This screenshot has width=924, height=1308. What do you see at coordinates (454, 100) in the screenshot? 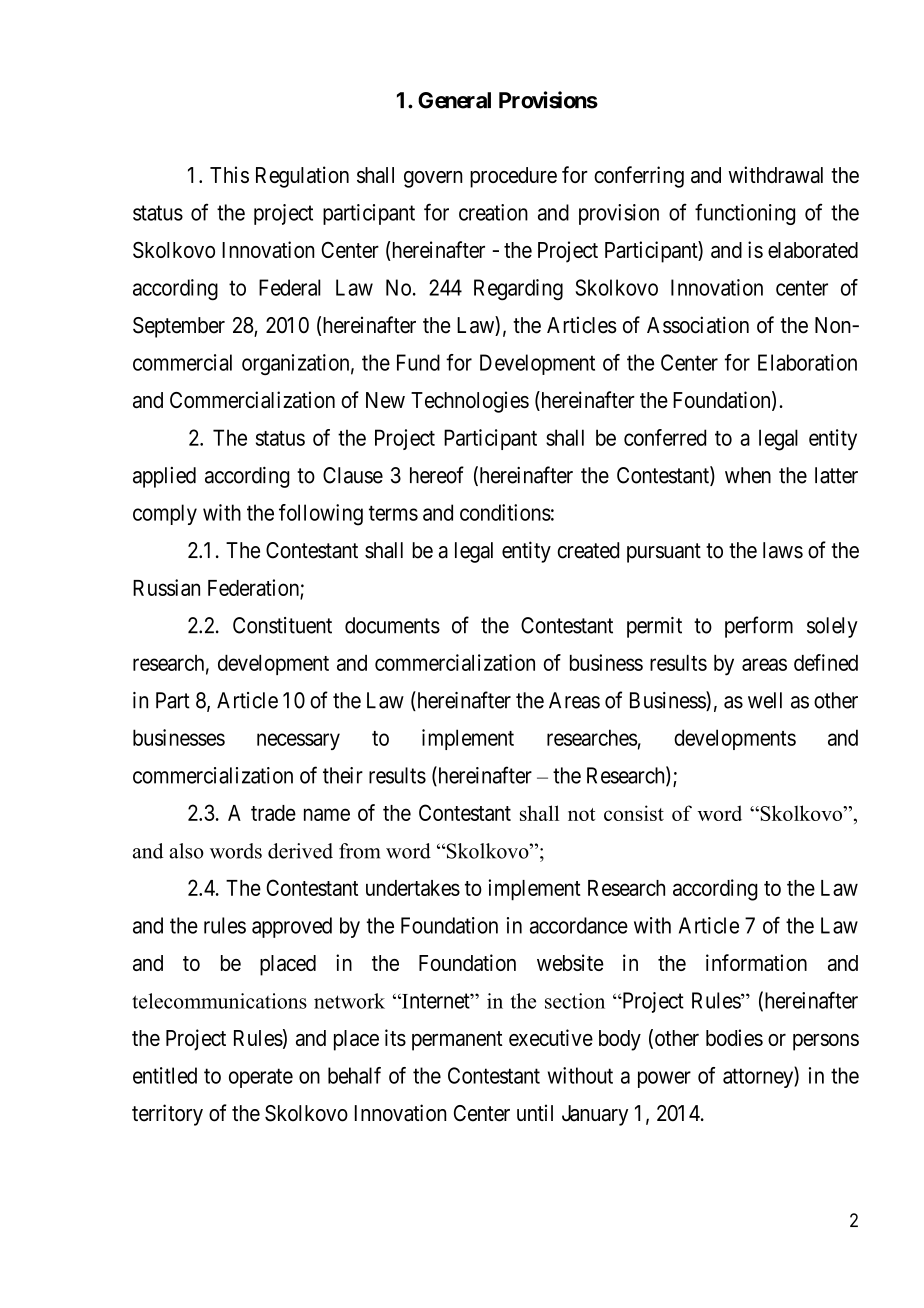
I see `General` at bounding box center [454, 100].
